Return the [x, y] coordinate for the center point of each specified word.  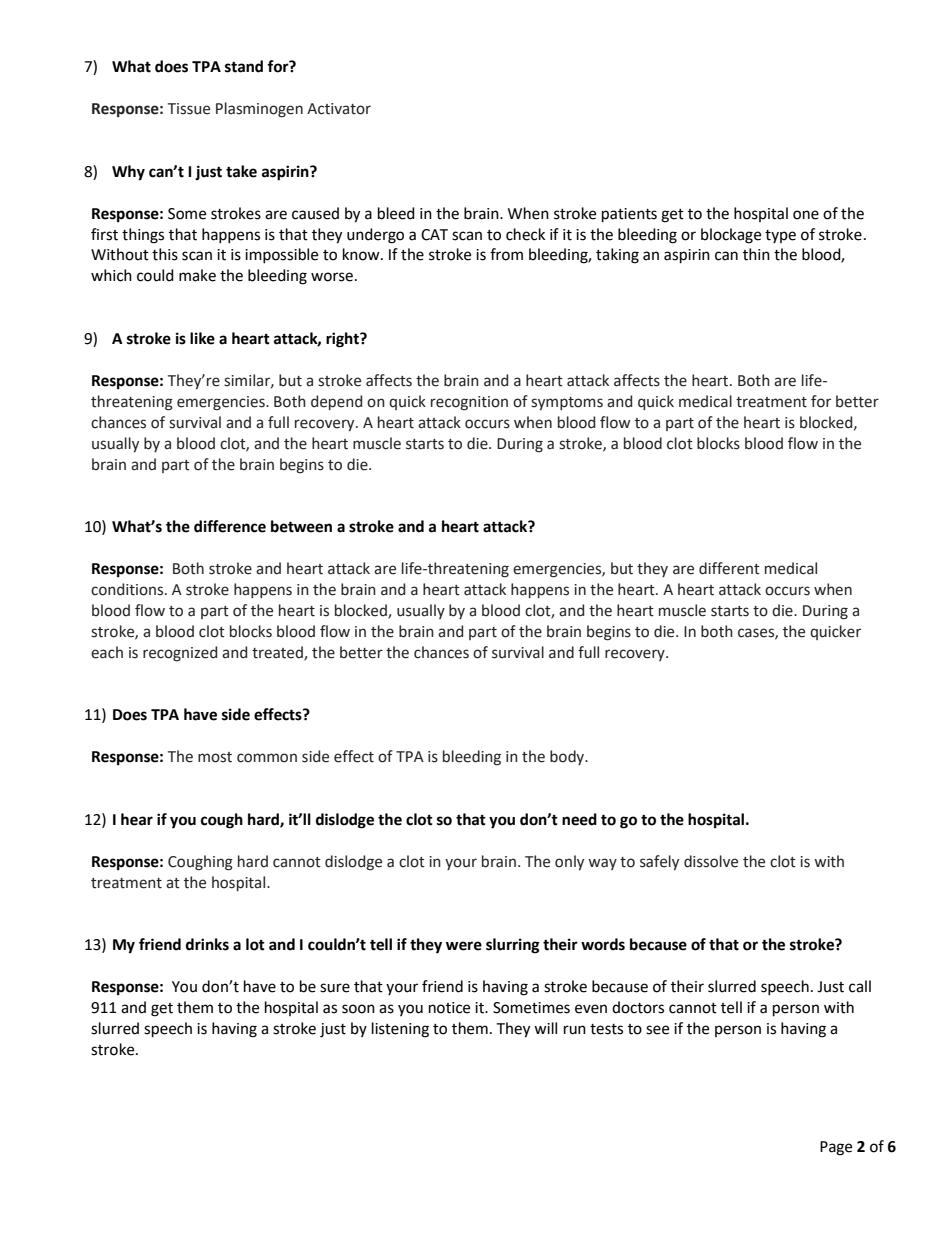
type [780, 236]
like [202, 338]
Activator [339, 109]
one [806, 215]
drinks [207, 944]
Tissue [189, 109]
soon [358, 1009]
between [301, 526]
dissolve [711, 861]
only [569, 862]
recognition [469, 403]
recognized [180, 654]
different [729, 568]
